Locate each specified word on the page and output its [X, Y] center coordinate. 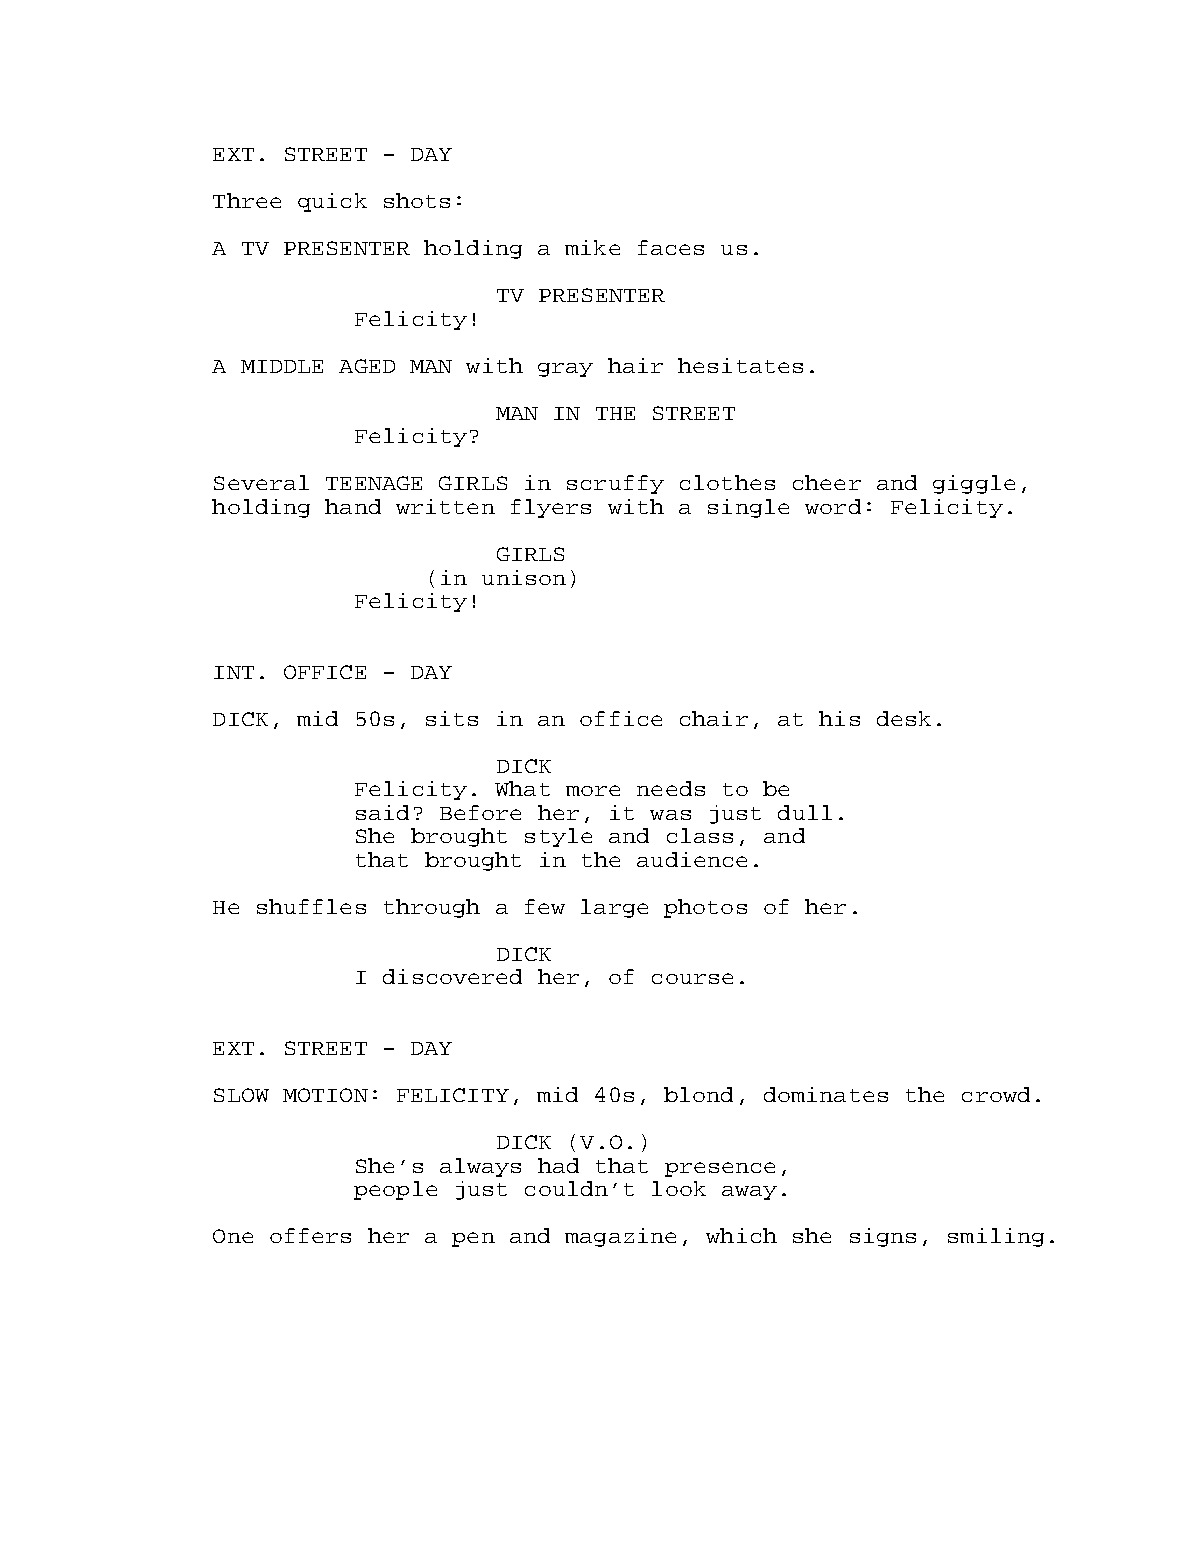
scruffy [615, 484]
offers [310, 1235]
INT [234, 672]
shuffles [311, 906]
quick [332, 202]
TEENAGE [374, 483]
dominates [826, 1094]
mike [592, 247]
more [593, 790]
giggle [974, 484]
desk [904, 718]
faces [671, 247]
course [692, 978]
